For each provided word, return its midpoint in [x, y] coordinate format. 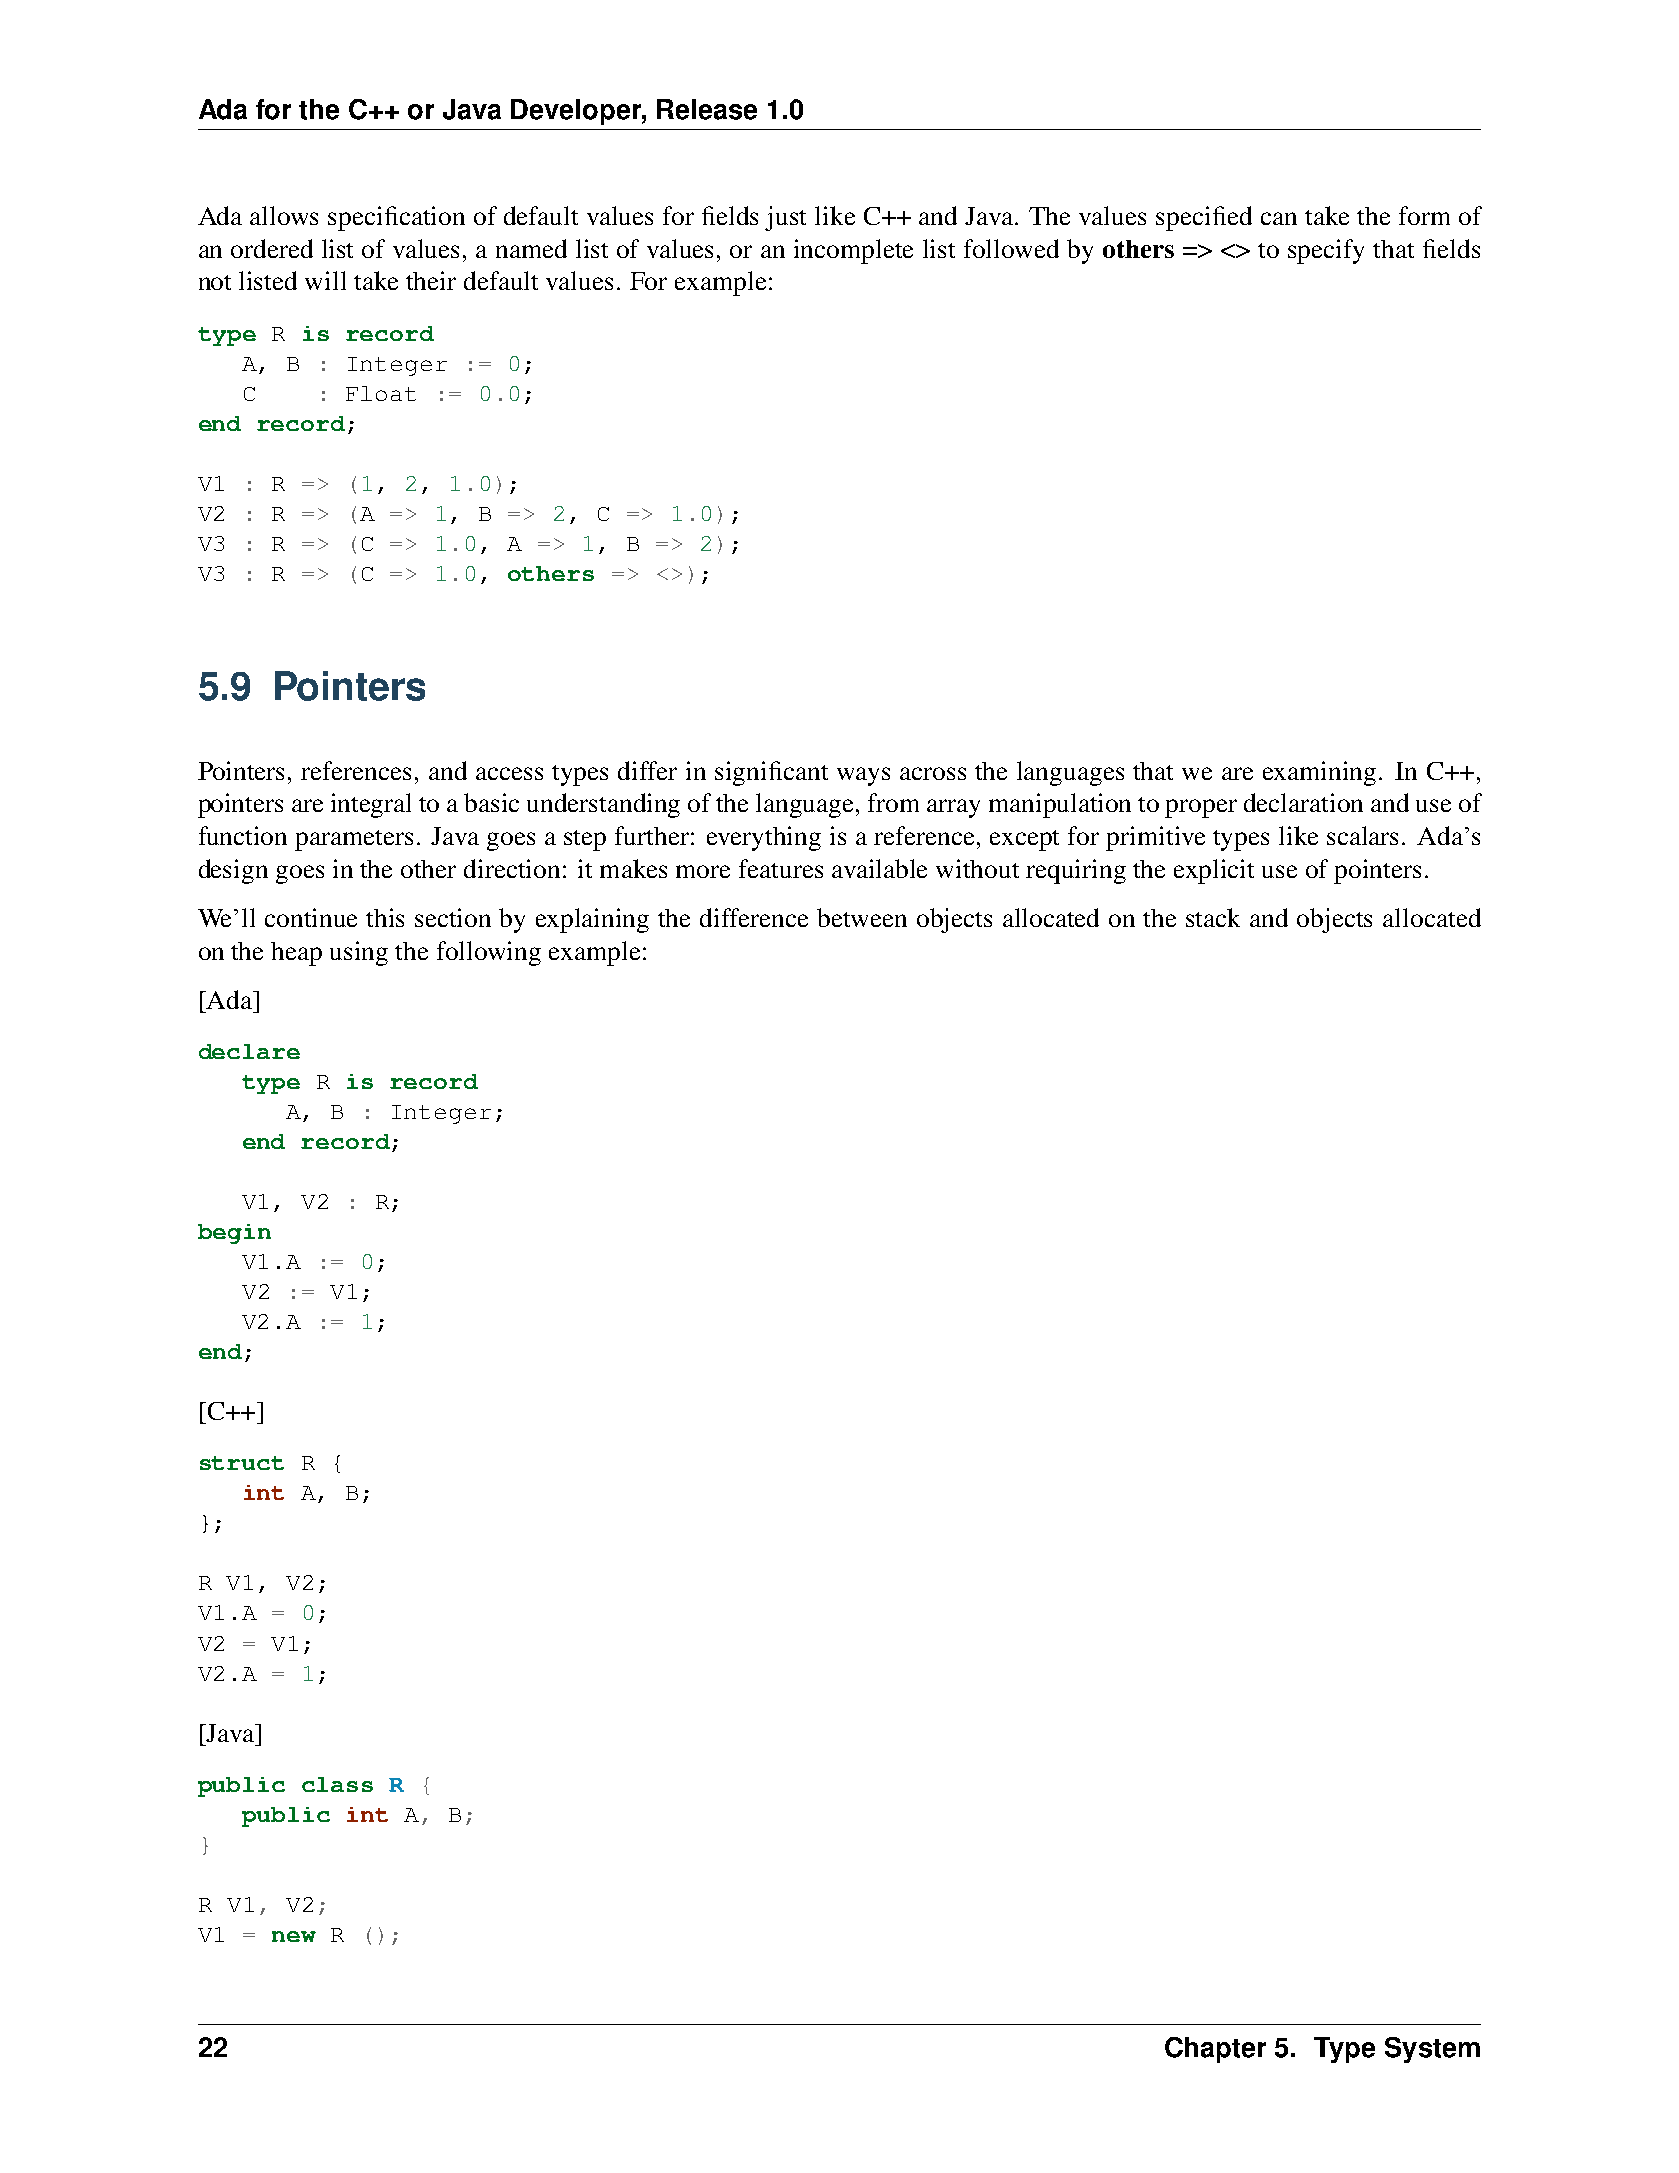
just [785, 218]
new [294, 1936]
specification [396, 218]
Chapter [1215, 2050]
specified [1204, 218]
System [1432, 2050]
